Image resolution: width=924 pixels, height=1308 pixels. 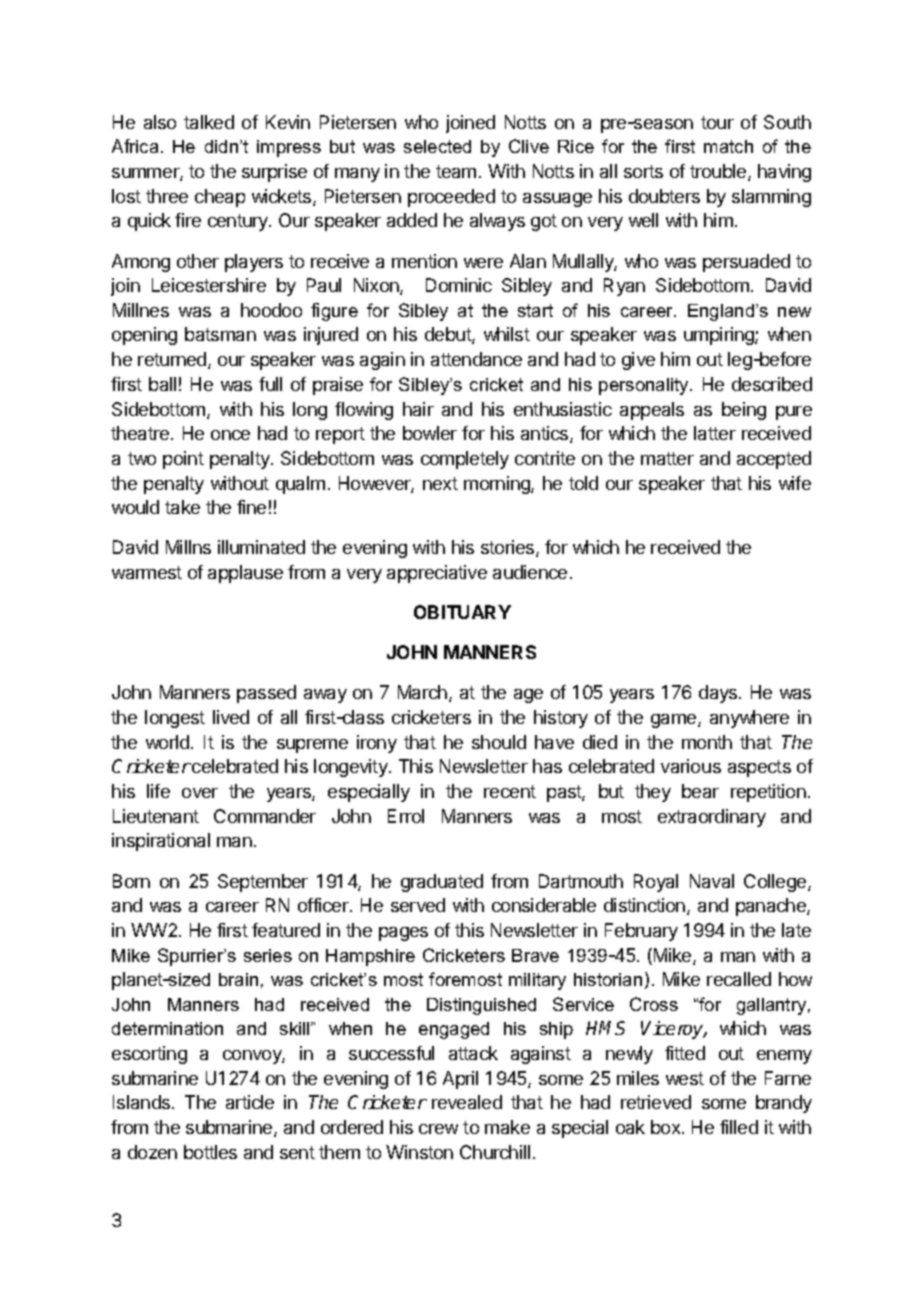 I want to click on crew, so click(x=438, y=1129).
